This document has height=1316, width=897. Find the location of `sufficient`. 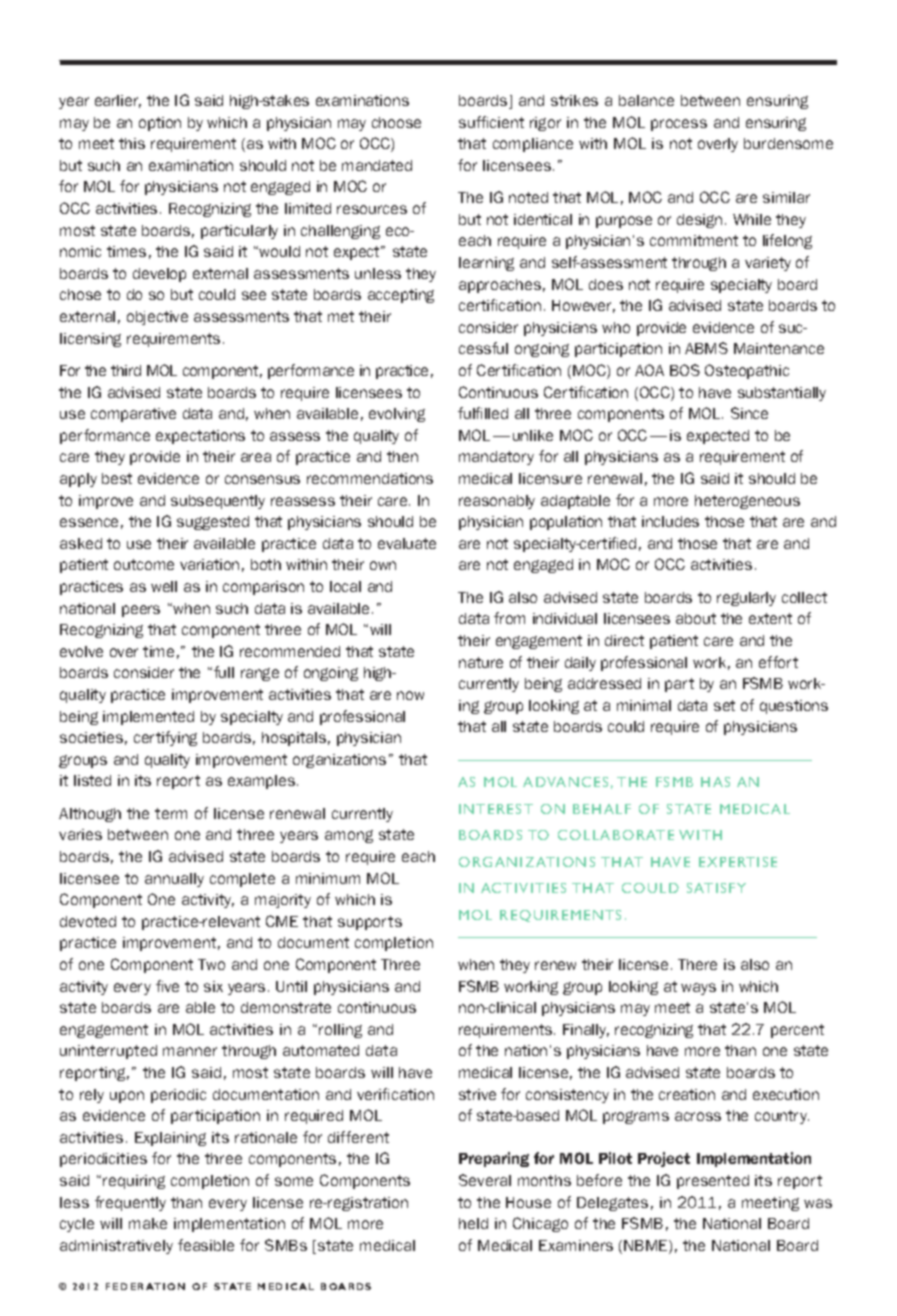

sufficient is located at coordinates (491, 122).
